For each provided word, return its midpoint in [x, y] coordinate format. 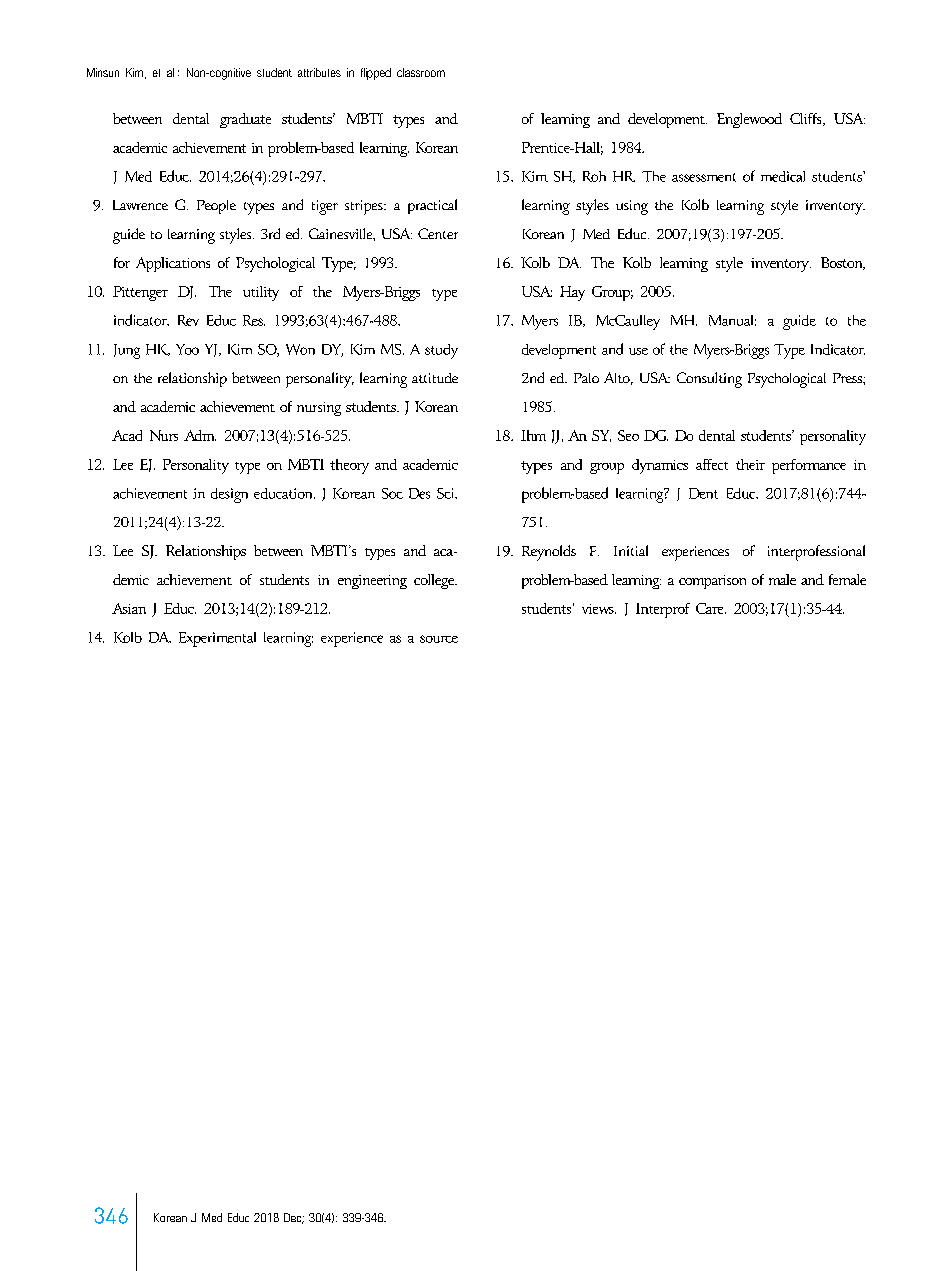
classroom [421, 72]
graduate [245, 120]
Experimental [217, 639]
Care [711, 608]
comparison [712, 582]
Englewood [749, 120]
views [599, 609]
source [439, 639]
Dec [294, 1218]
